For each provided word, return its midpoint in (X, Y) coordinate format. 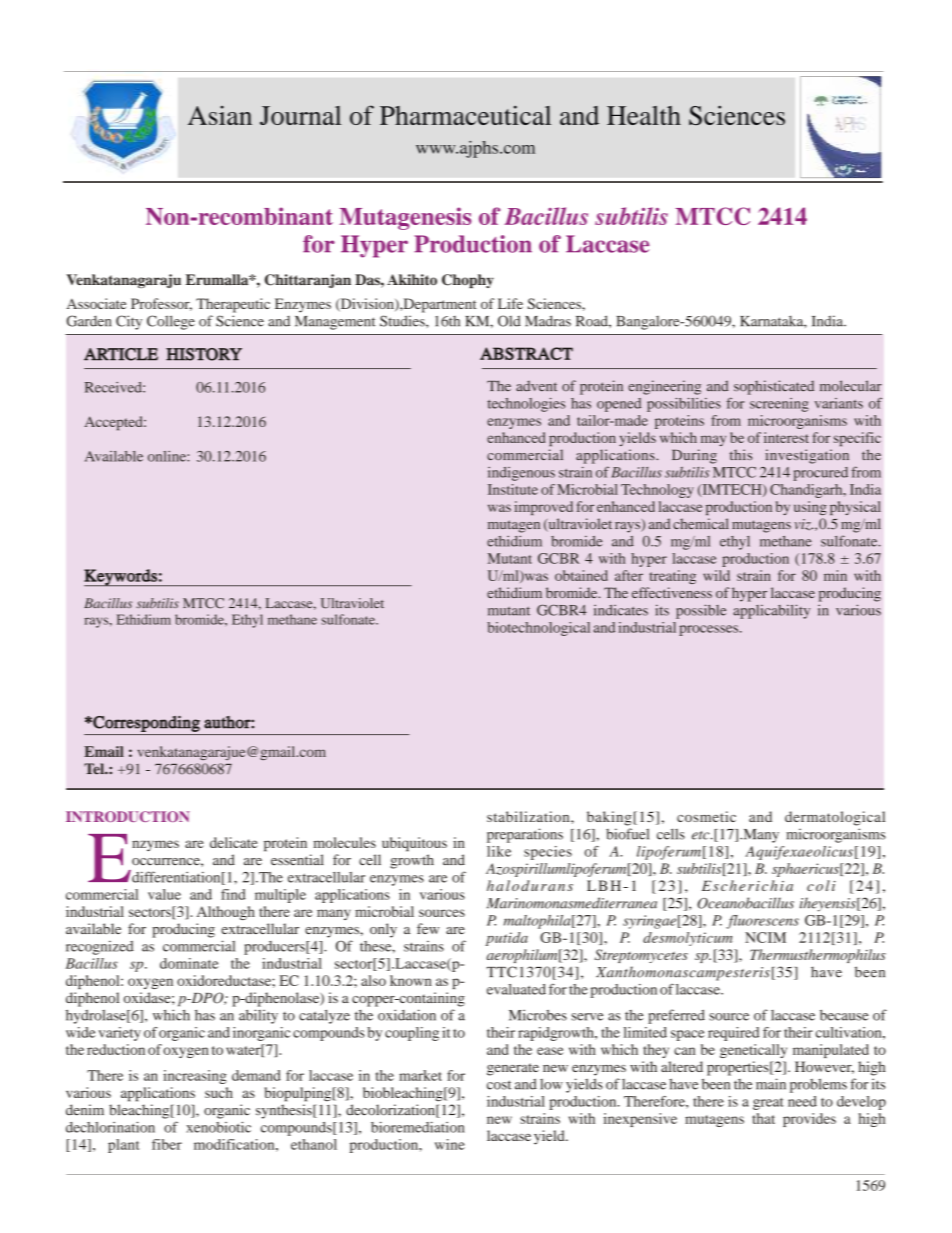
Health (644, 115)
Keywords (121, 577)
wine (450, 1144)
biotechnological (538, 629)
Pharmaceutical (465, 115)
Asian (220, 115)
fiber (167, 1144)
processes (710, 630)
